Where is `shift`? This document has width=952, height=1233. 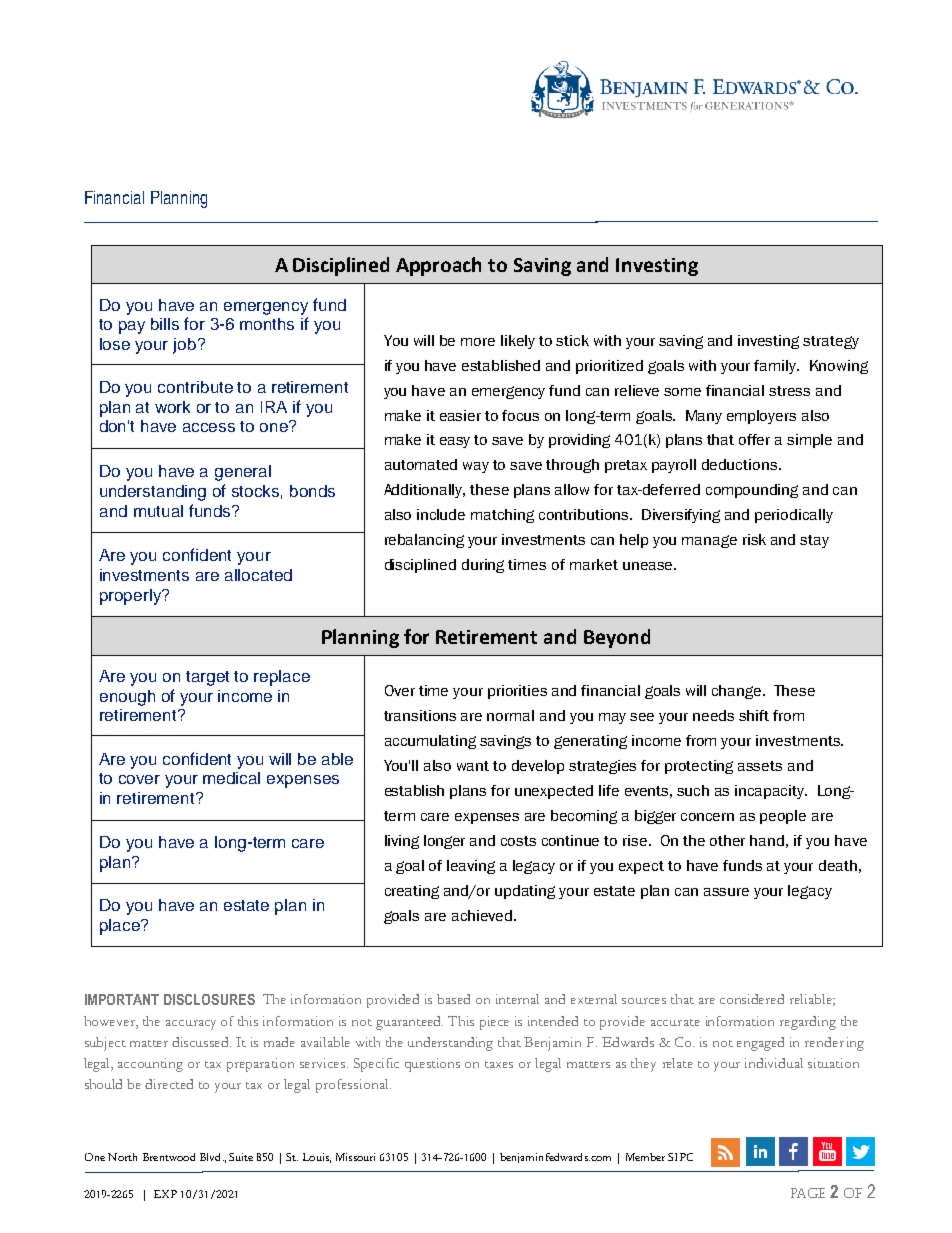
shift is located at coordinates (754, 715).
